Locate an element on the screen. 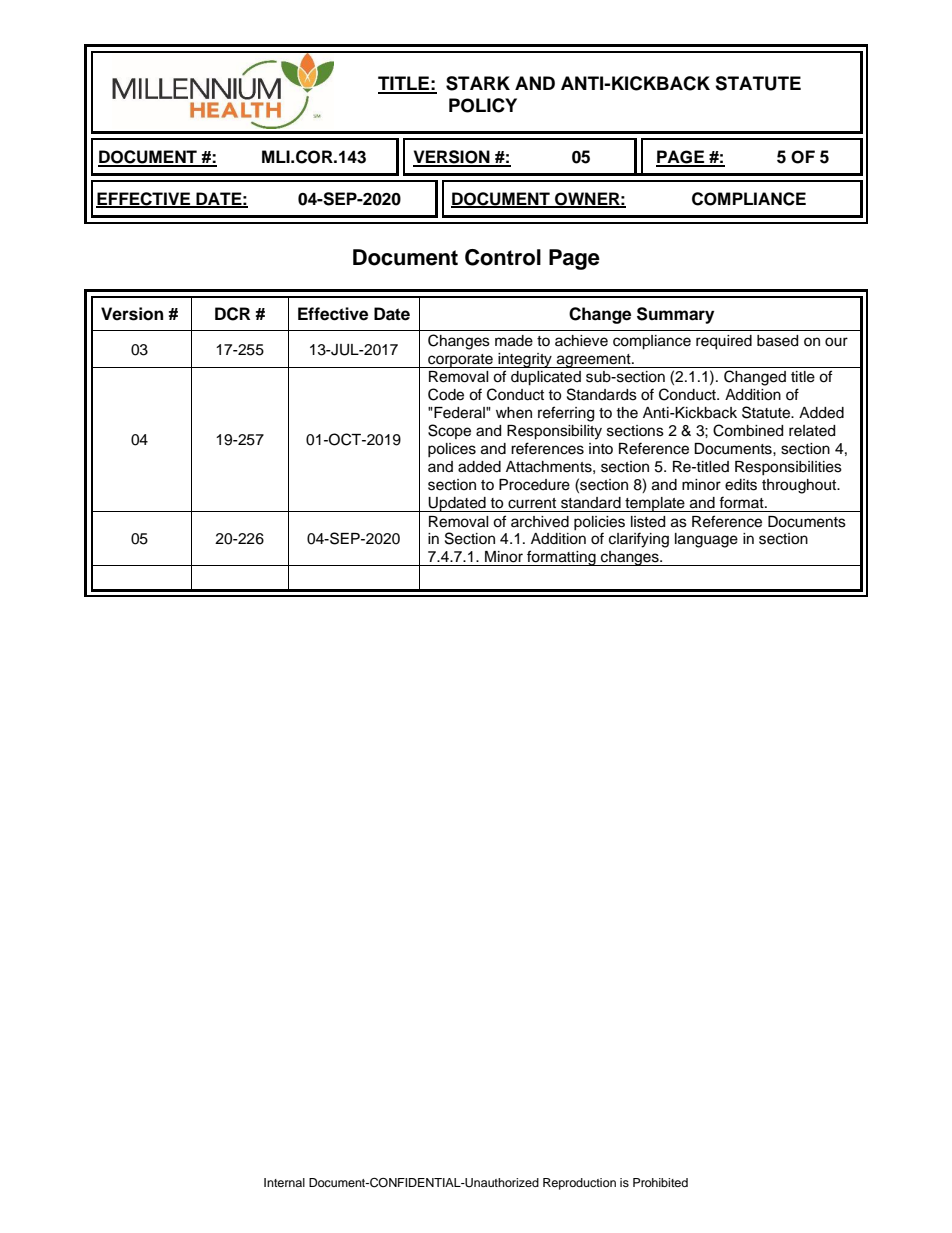 The width and height of the screenshot is (952, 1233). Prohibited is located at coordinates (660, 1182).
